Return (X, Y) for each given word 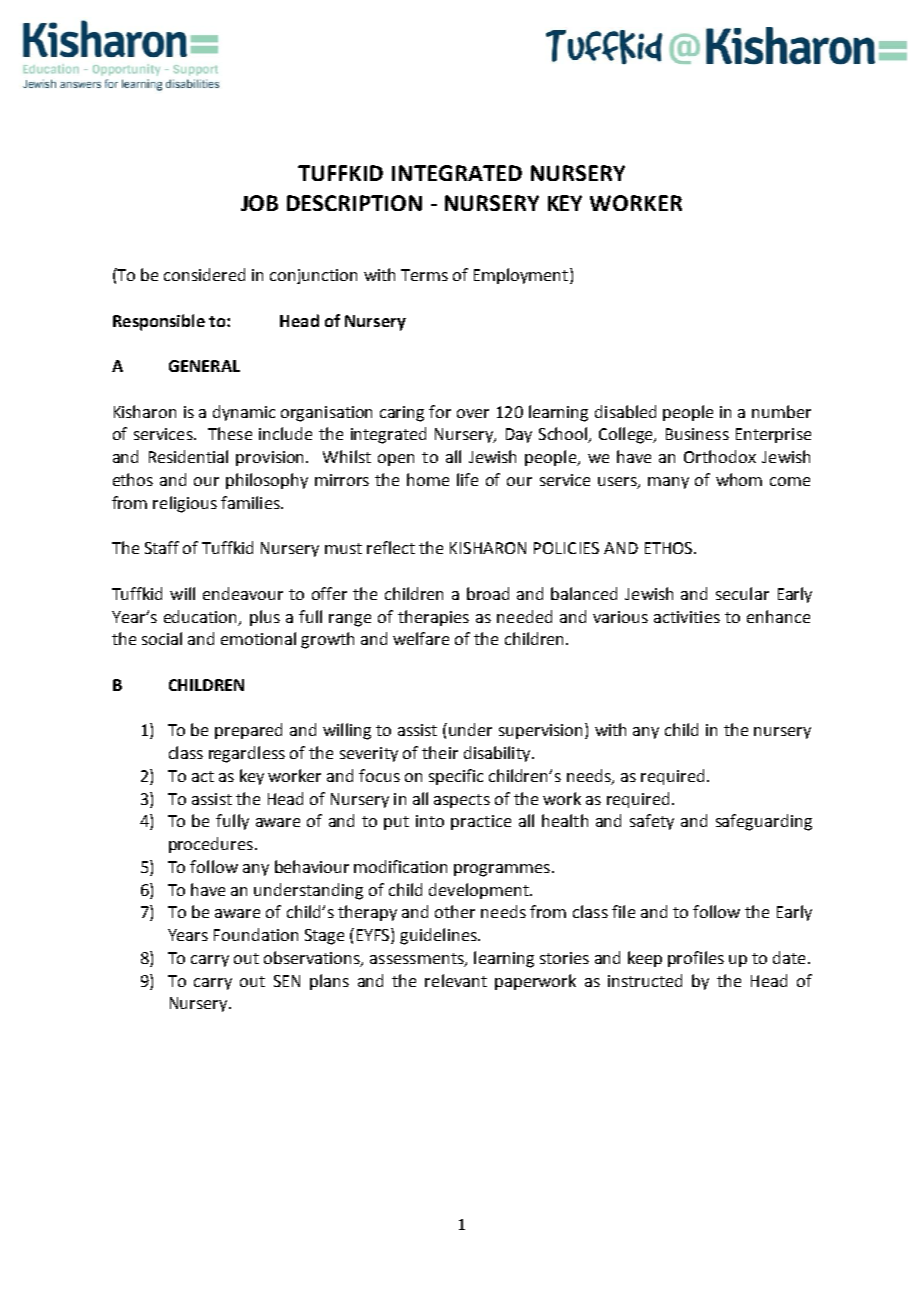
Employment (521, 276)
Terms (424, 275)
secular (742, 593)
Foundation (256, 934)
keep (645, 959)
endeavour (243, 593)
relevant (456, 980)
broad (488, 593)
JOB (259, 203)
